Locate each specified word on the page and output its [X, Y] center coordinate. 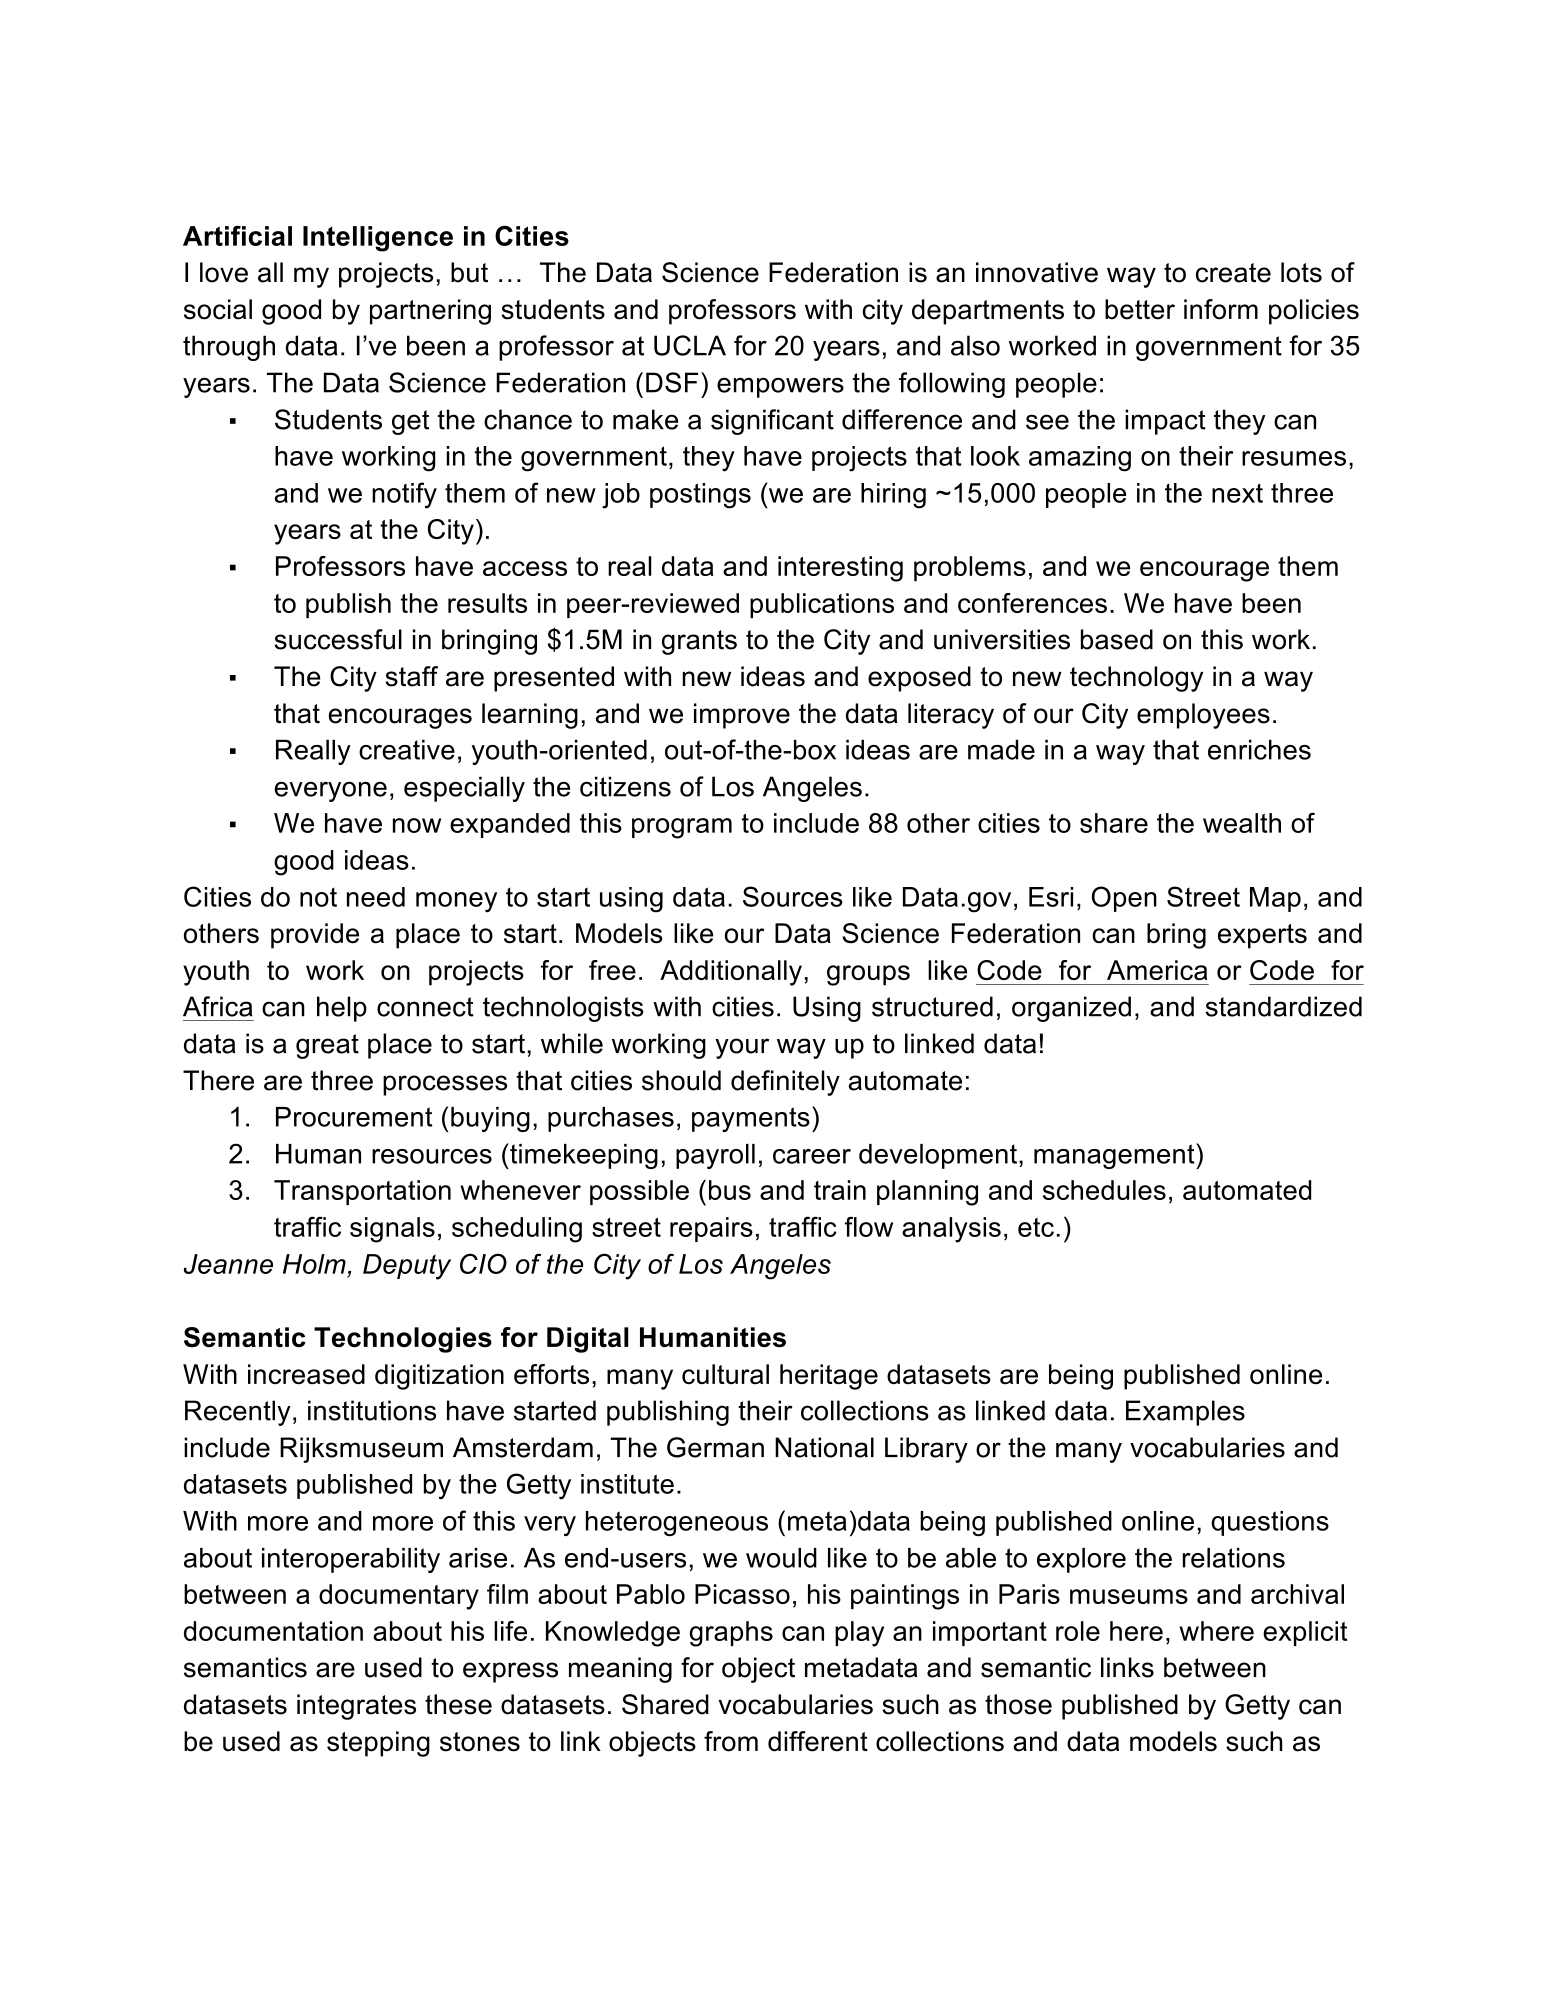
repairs [711, 1229]
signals [392, 1230]
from [731, 1741]
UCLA [690, 345]
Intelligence [378, 239]
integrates [356, 1707]
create [1233, 273]
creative [407, 749]
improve [742, 716]
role [1078, 1631]
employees [1203, 716]
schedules [1104, 1190]
